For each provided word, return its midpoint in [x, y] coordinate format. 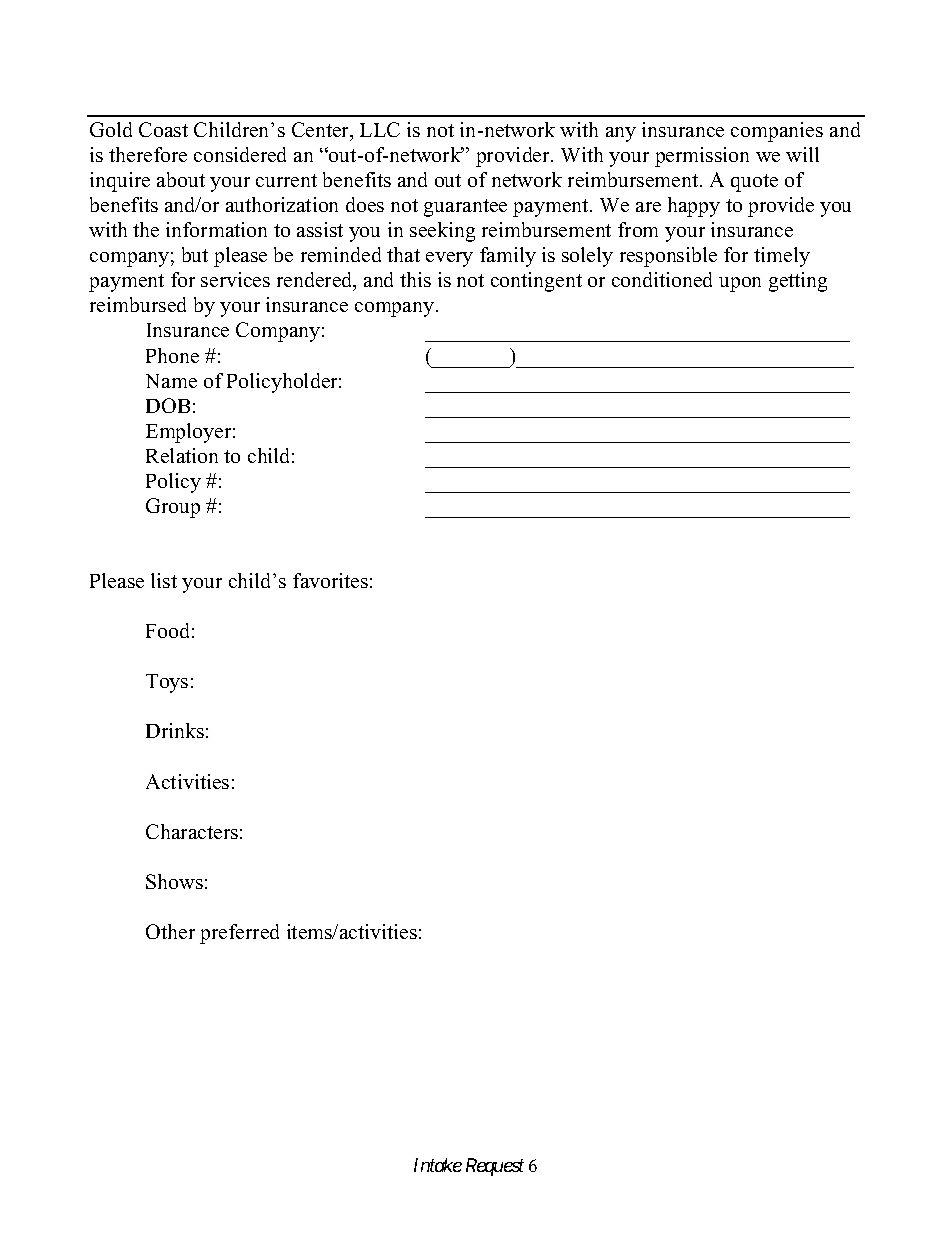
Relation [182, 455]
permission [702, 157]
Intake [438, 1165]
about [181, 179]
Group [173, 508]
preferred [239, 934]
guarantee [465, 208]
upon [740, 284]
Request [495, 1167]
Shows [174, 881]
